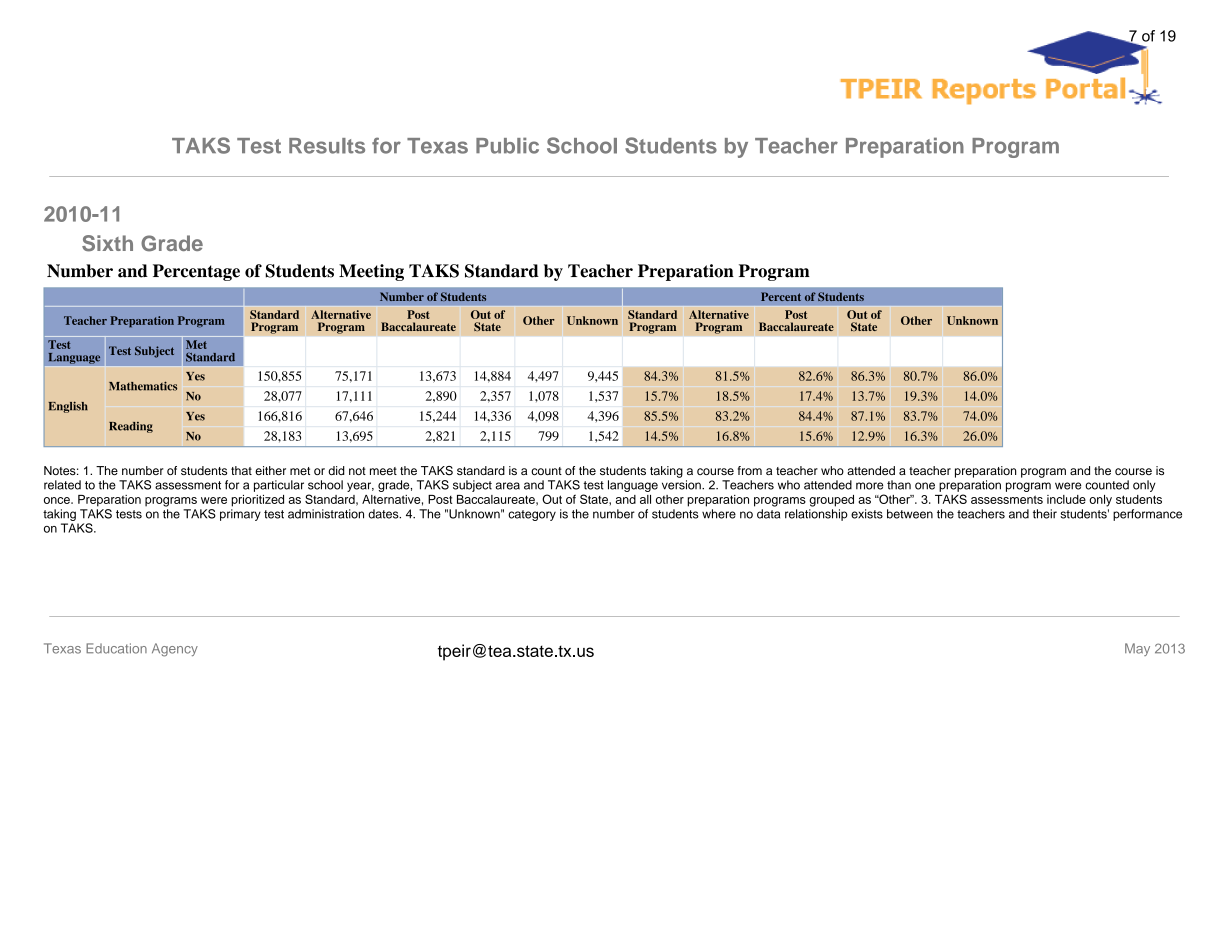  What do you see at coordinates (507, 145) in the page?
I see `Public` at bounding box center [507, 145].
